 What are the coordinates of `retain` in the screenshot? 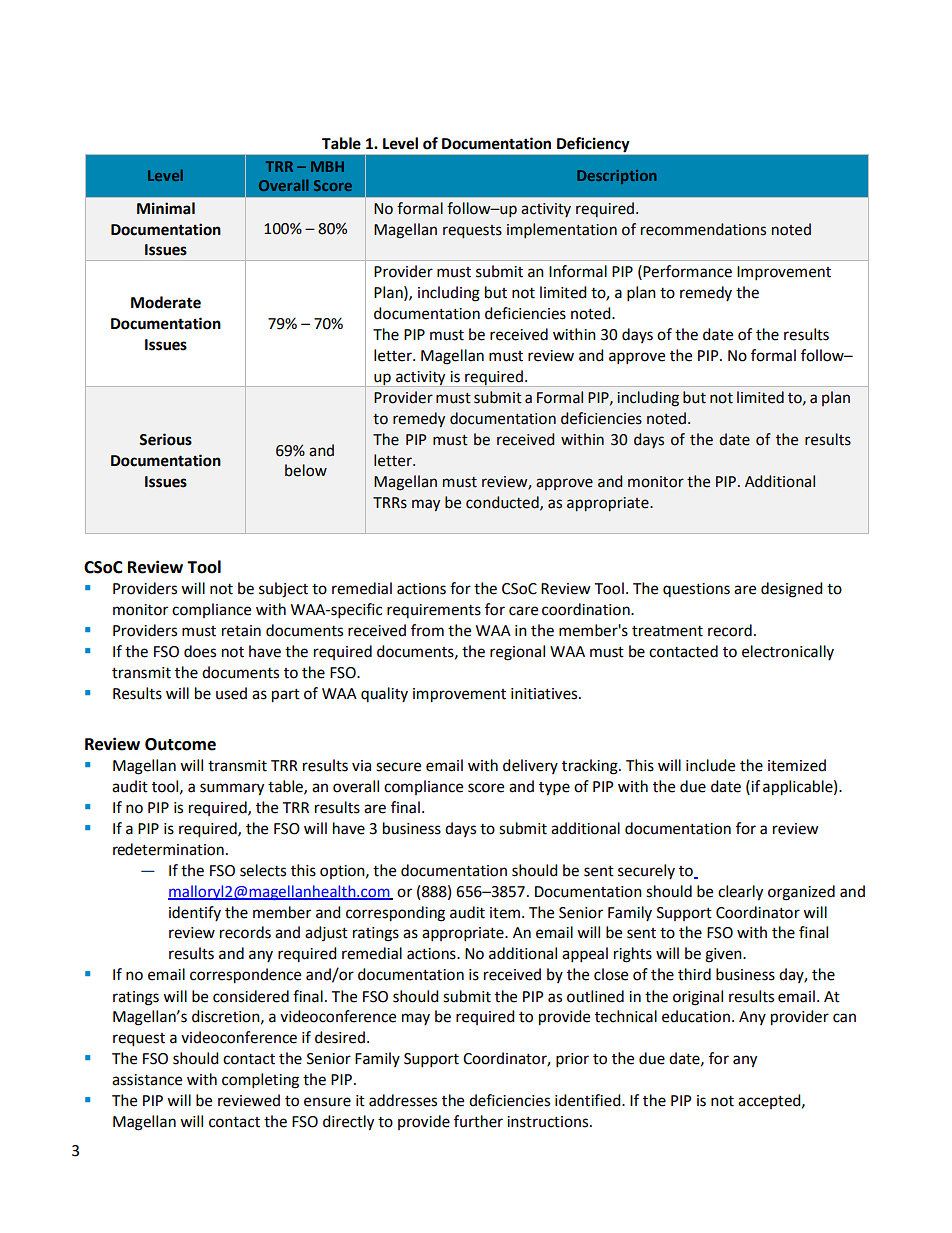 It's located at (241, 631).
